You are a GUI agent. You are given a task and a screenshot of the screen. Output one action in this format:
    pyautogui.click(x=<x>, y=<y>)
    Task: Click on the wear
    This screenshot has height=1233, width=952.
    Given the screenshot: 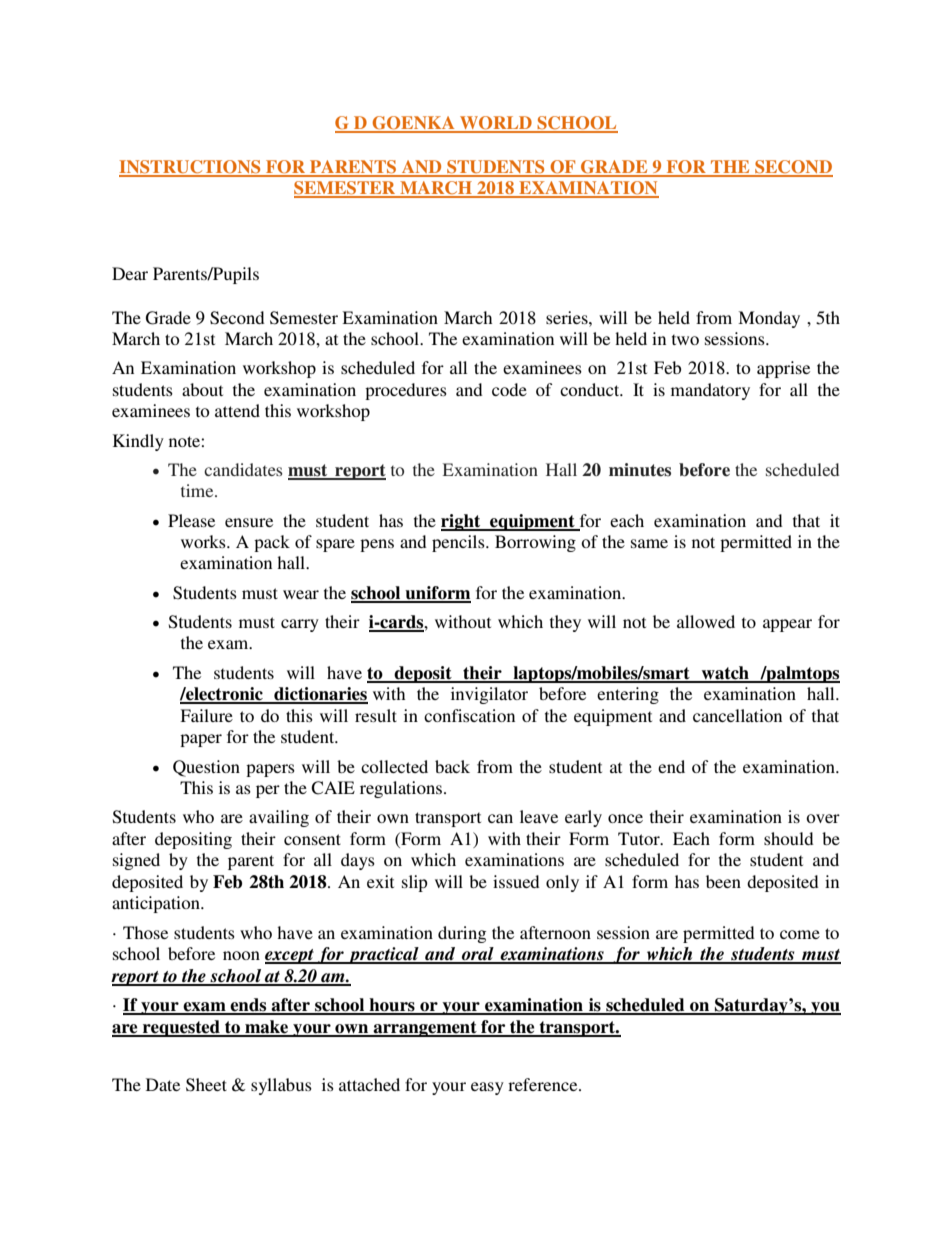 What is the action you would take?
    pyautogui.click(x=301, y=594)
